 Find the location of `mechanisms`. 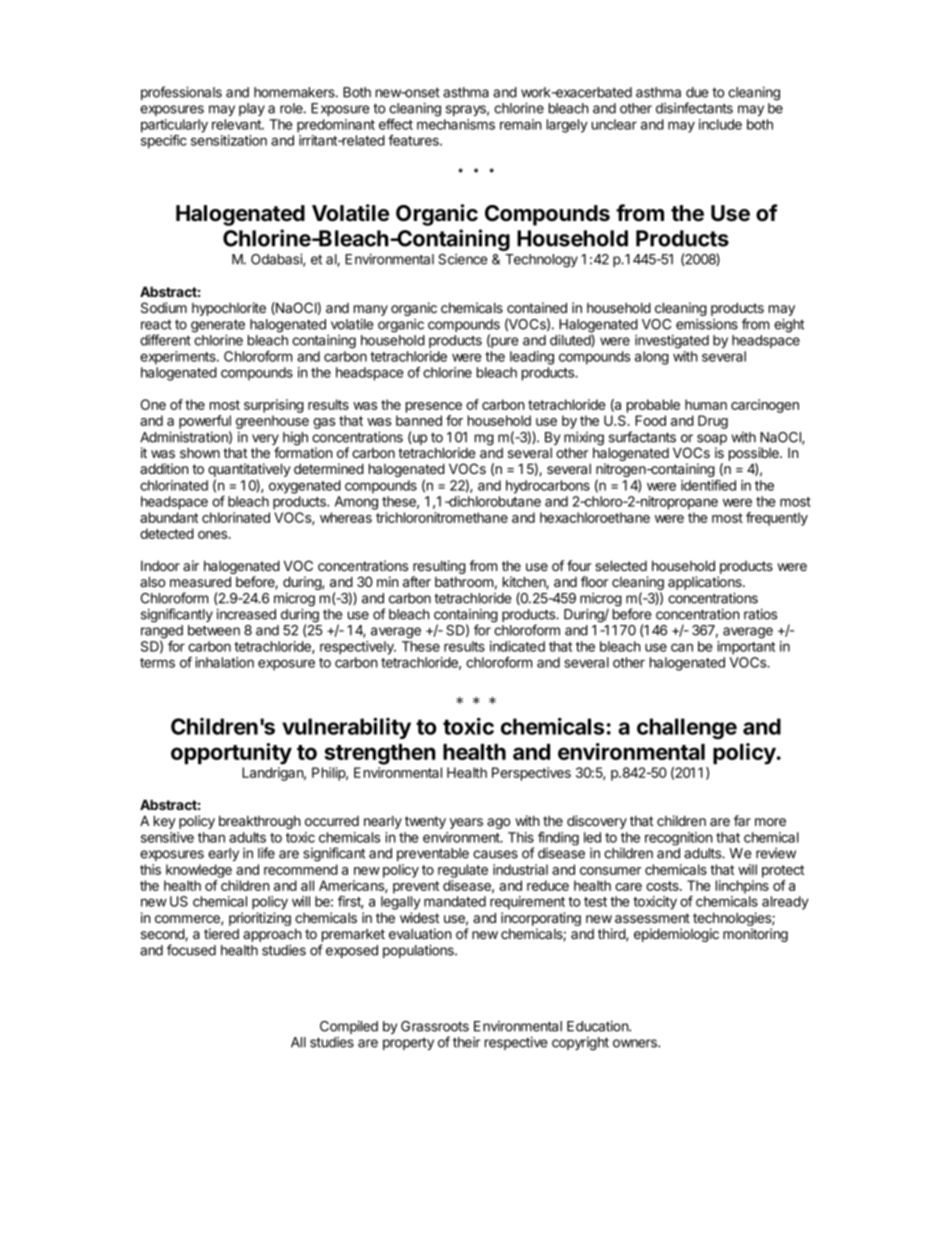

mechanisms is located at coordinates (456, 124).
